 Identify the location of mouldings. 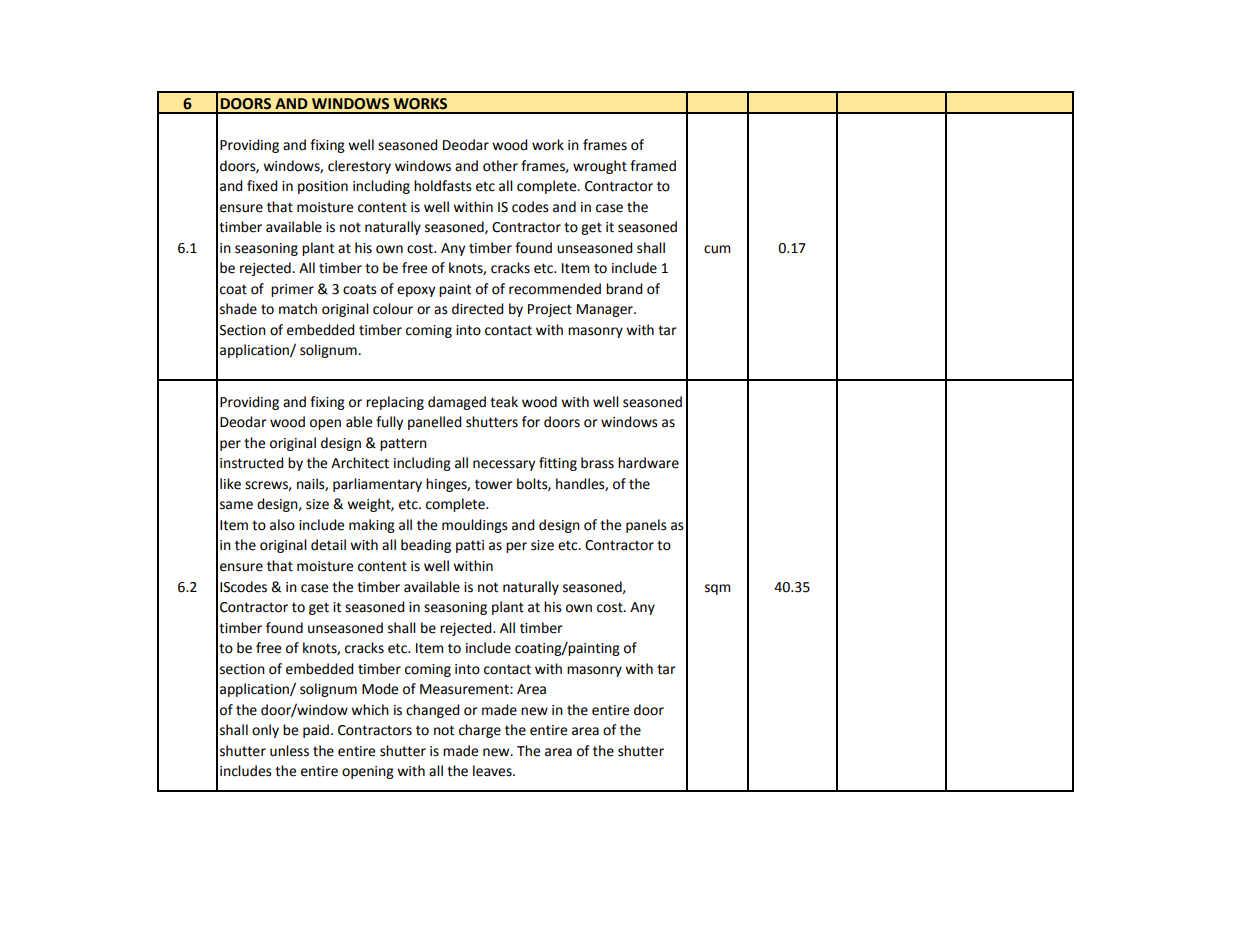
(475, 526).
